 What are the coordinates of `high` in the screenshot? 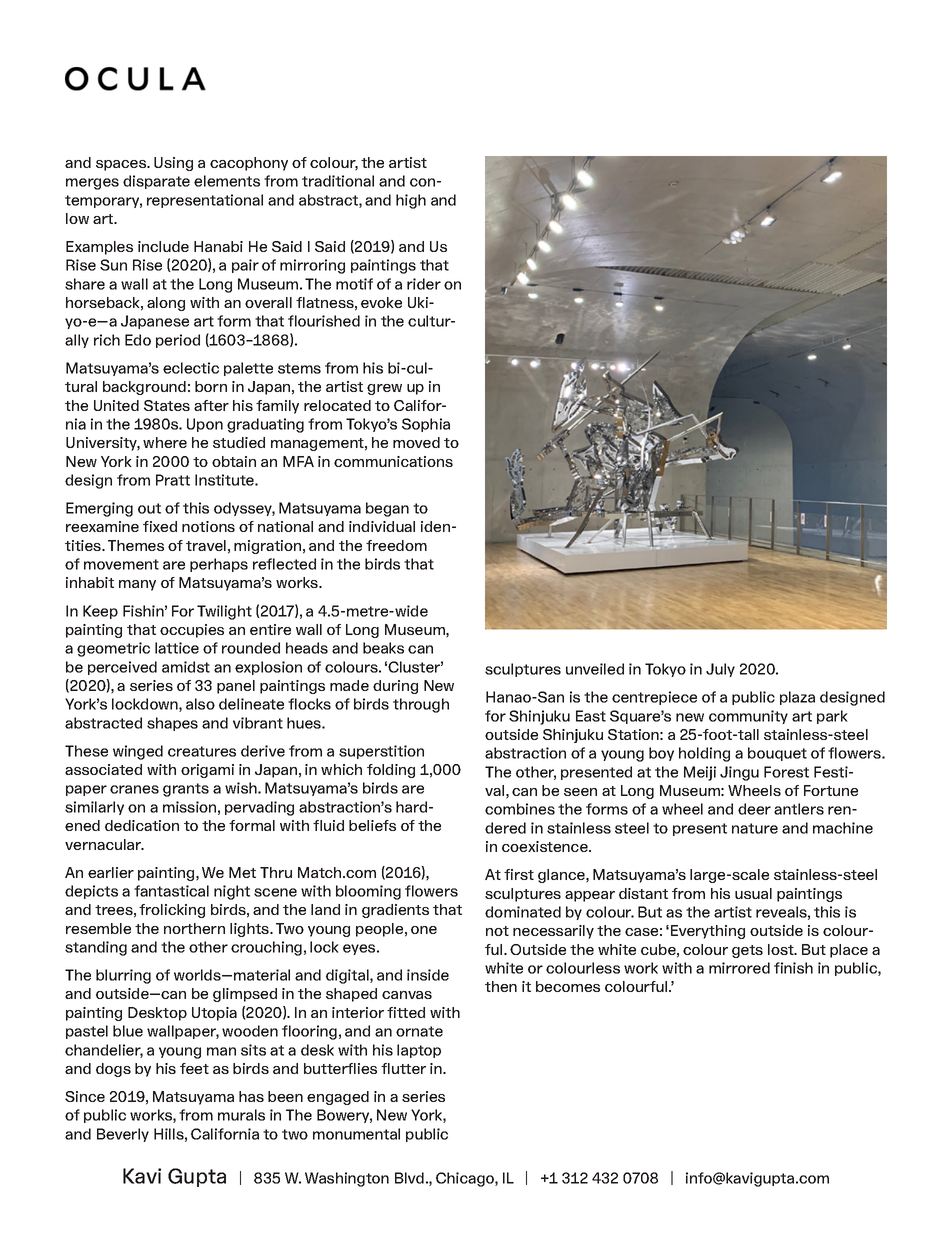 It's located at (411, 201).
